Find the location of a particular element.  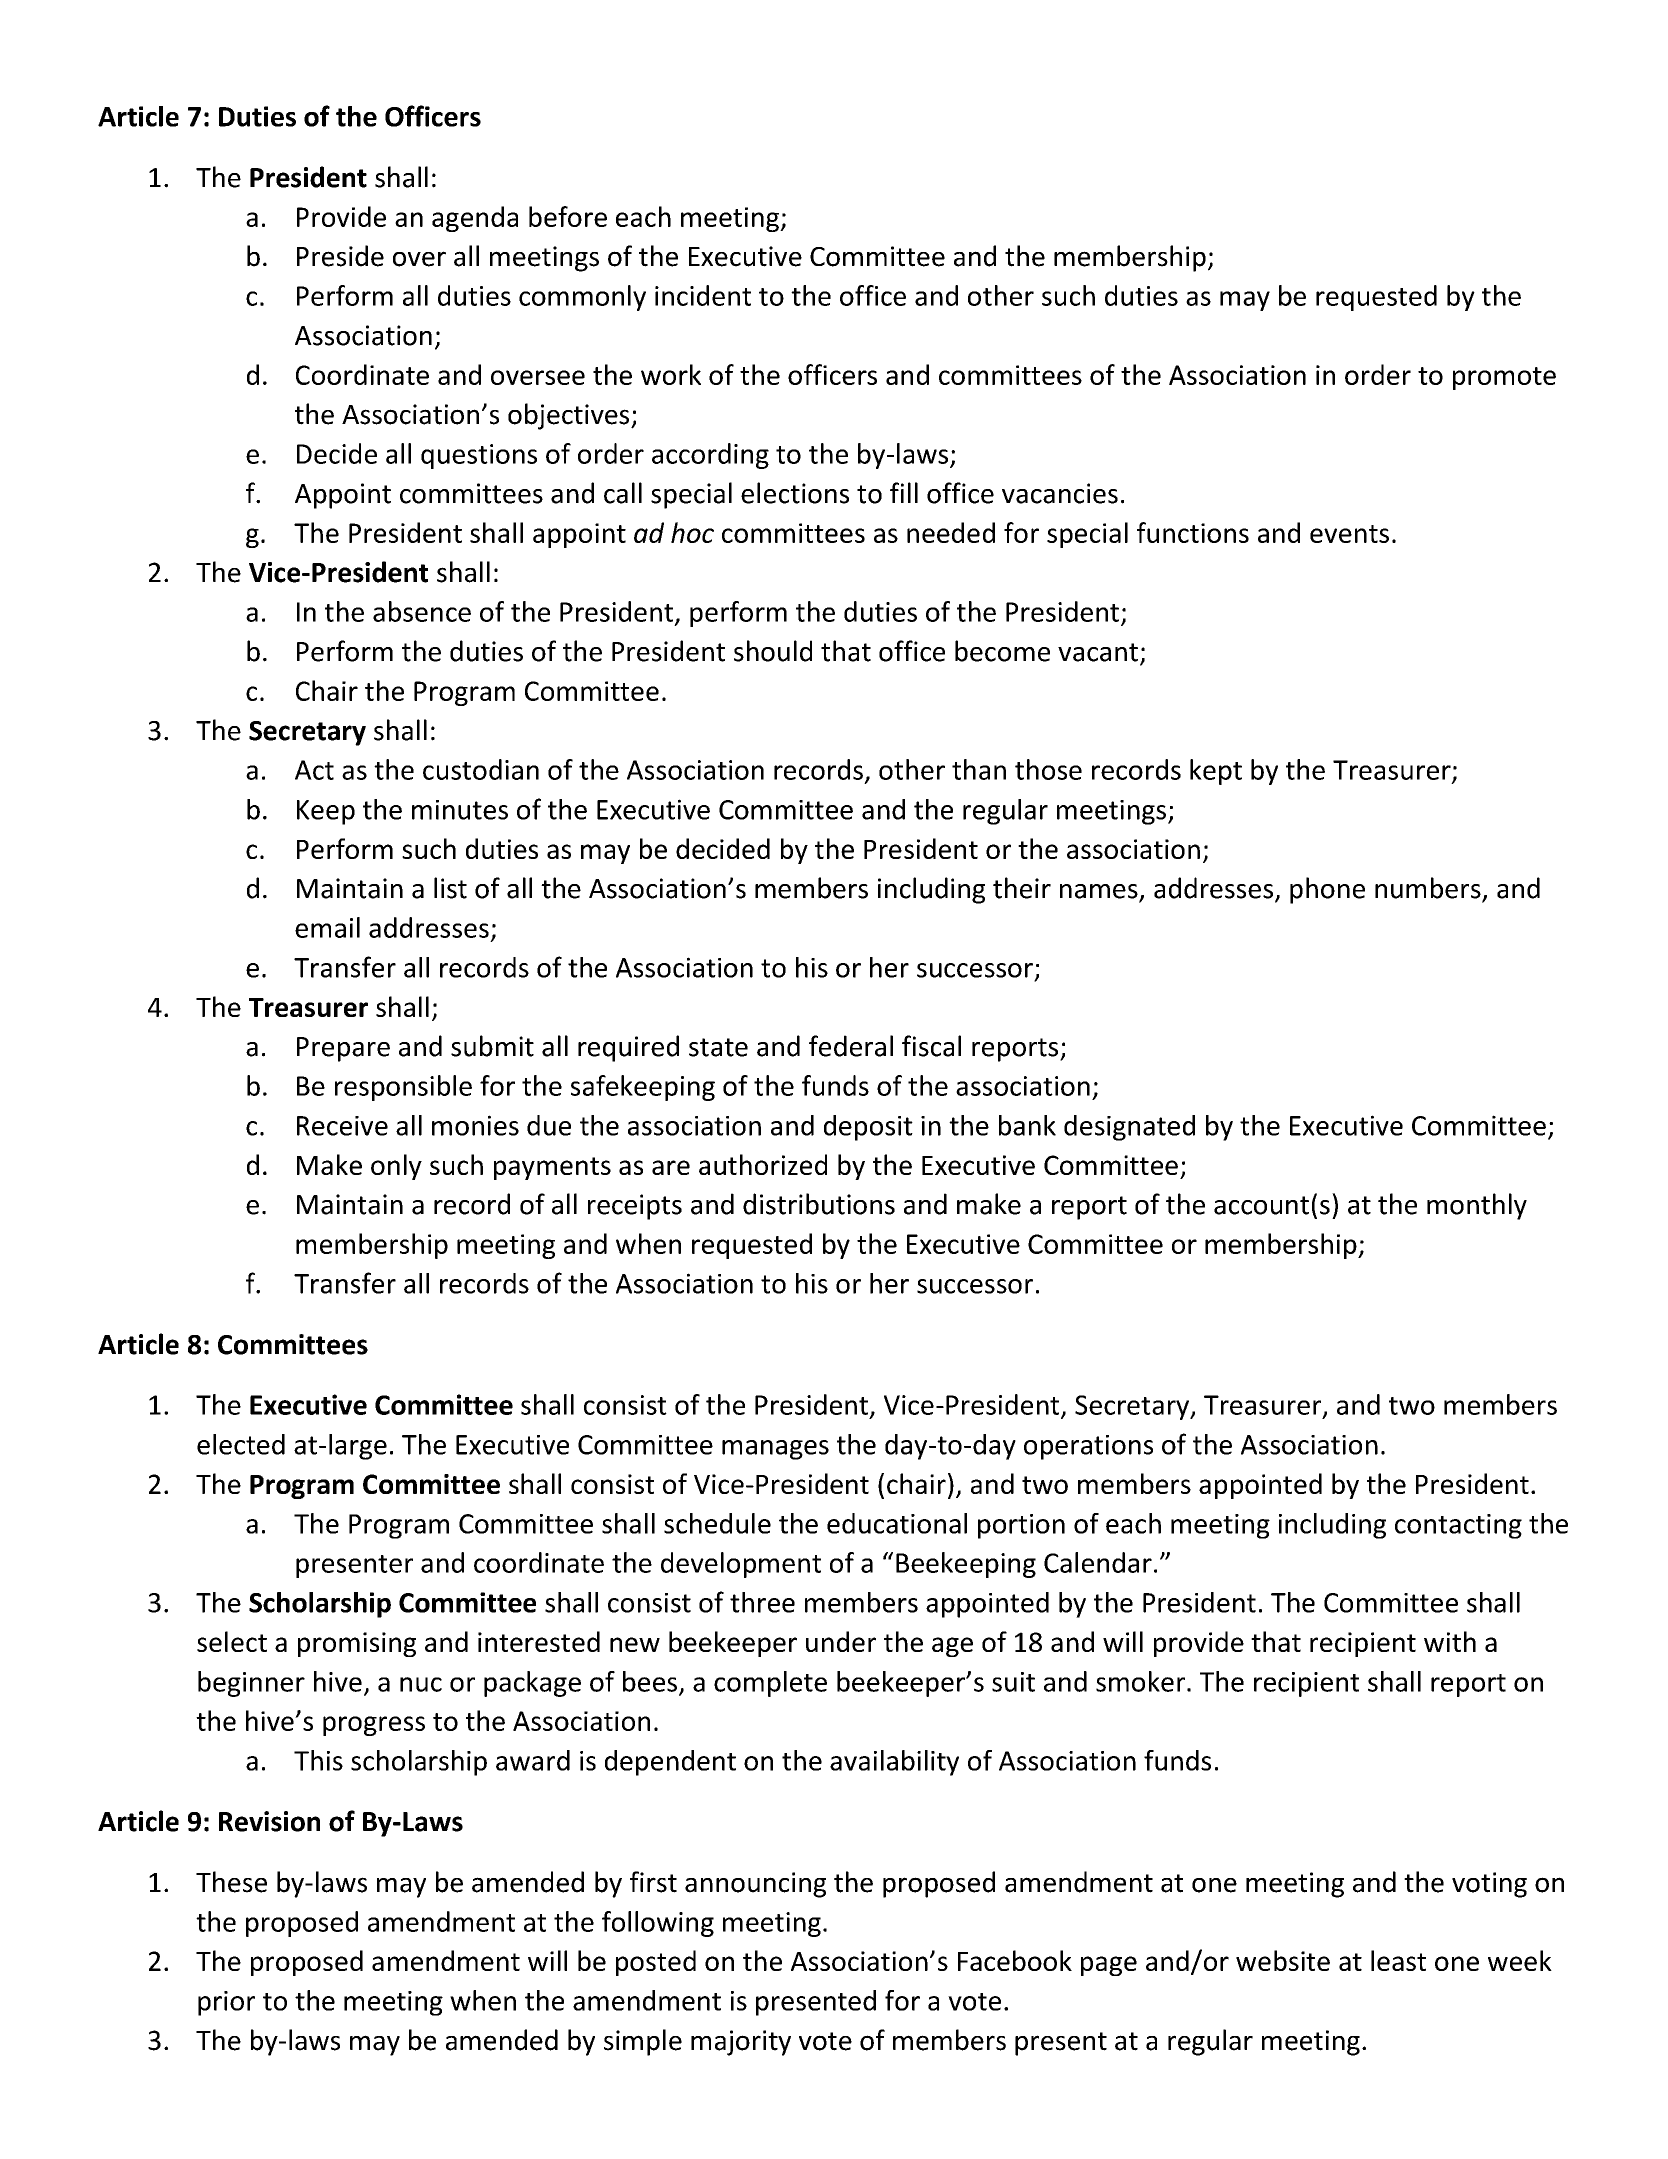

absence is located at coordinates (422, 611).
